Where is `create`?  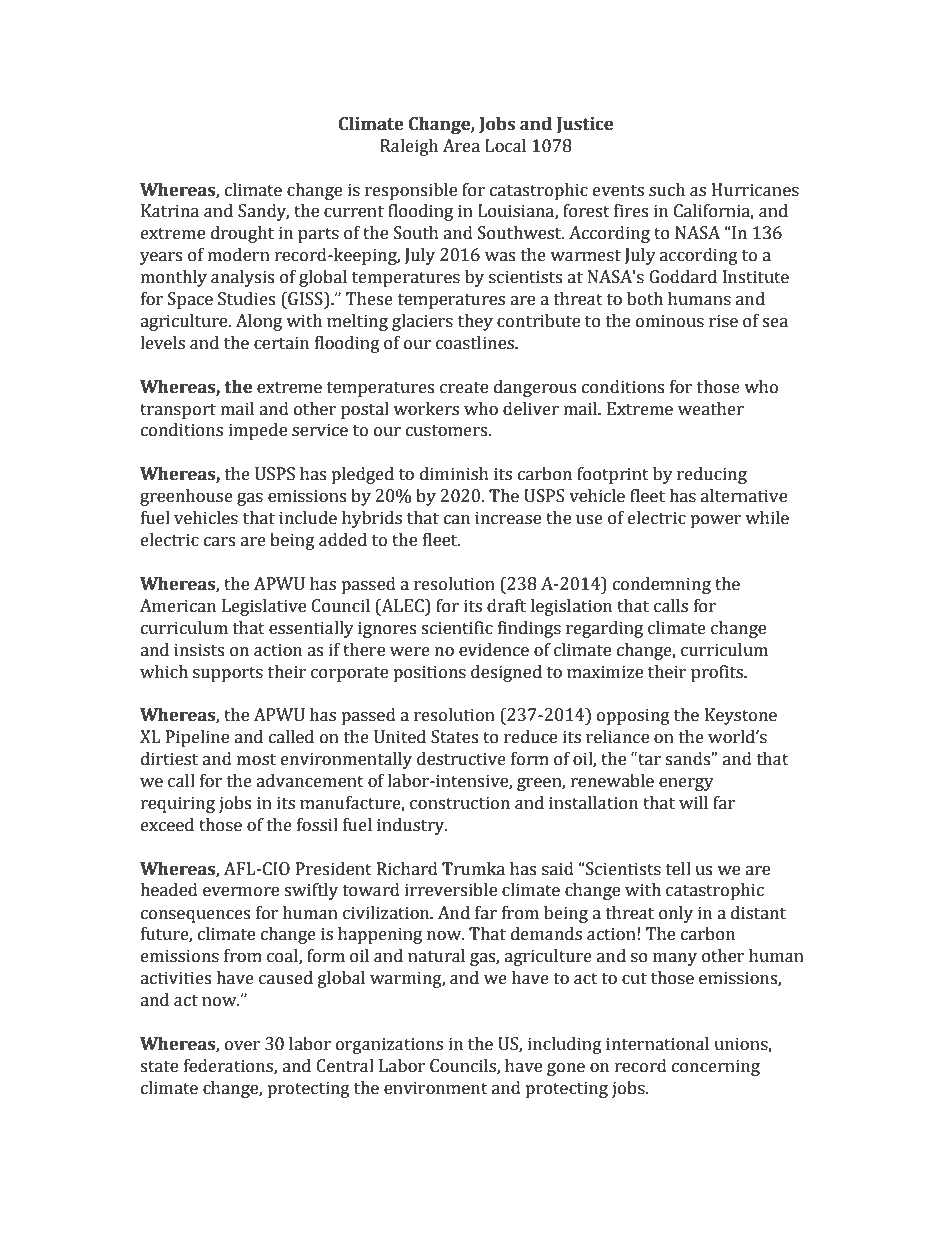
create is located at coordinates (464, 388).
